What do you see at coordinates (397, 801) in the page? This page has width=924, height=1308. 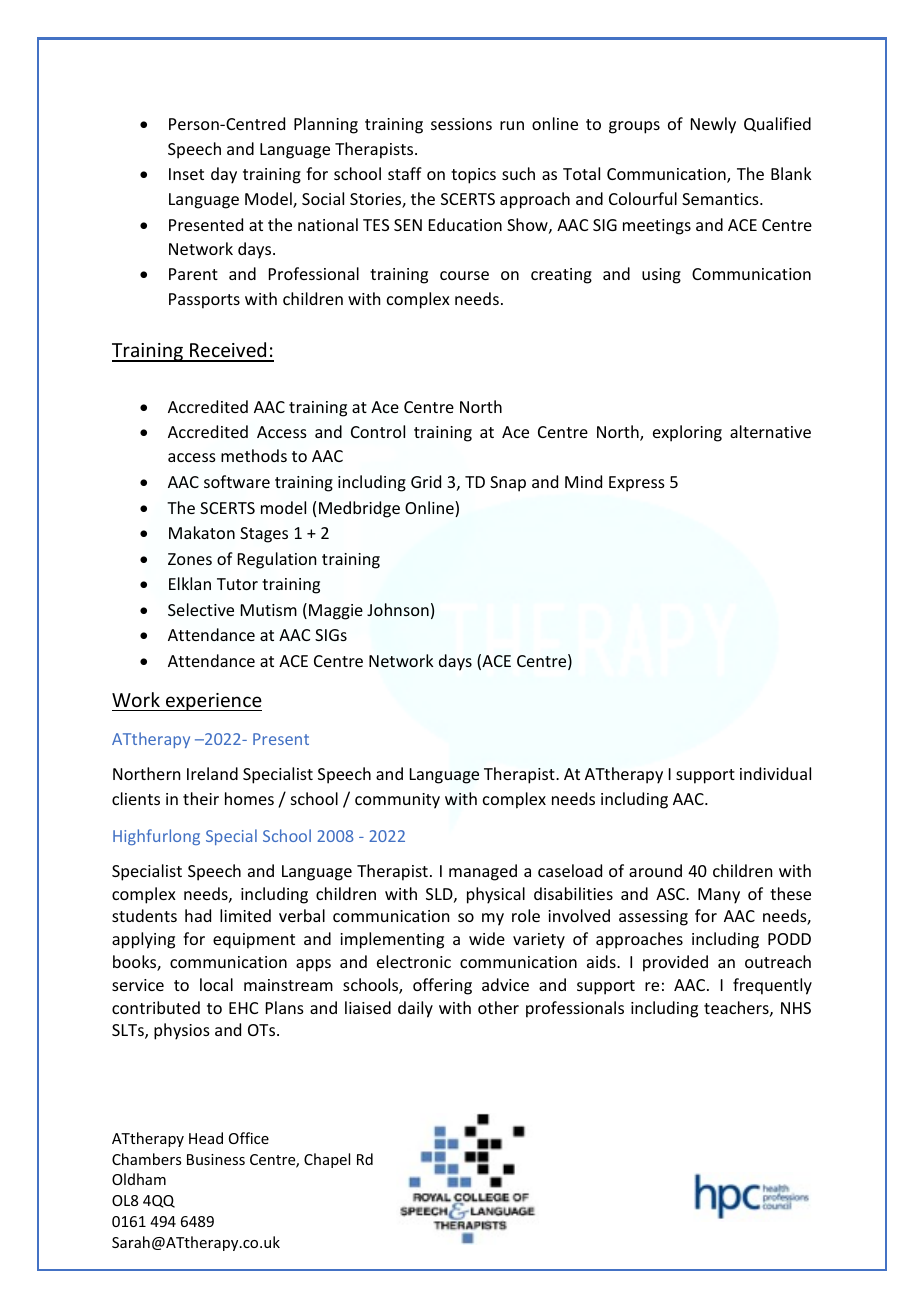 I see `community` at bounding box center [397, 801].
